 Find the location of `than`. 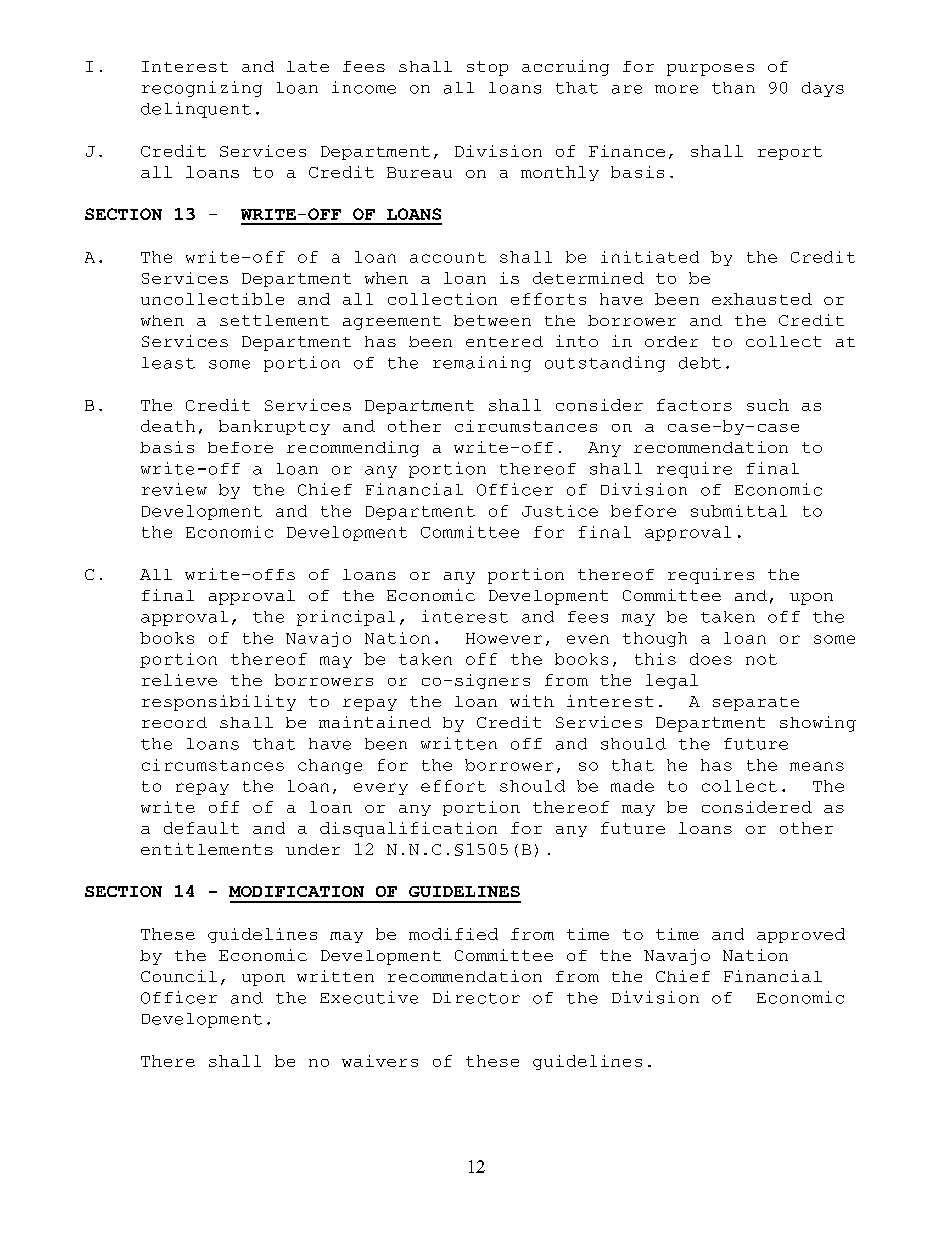

than is located at coordinates (733, 88).
